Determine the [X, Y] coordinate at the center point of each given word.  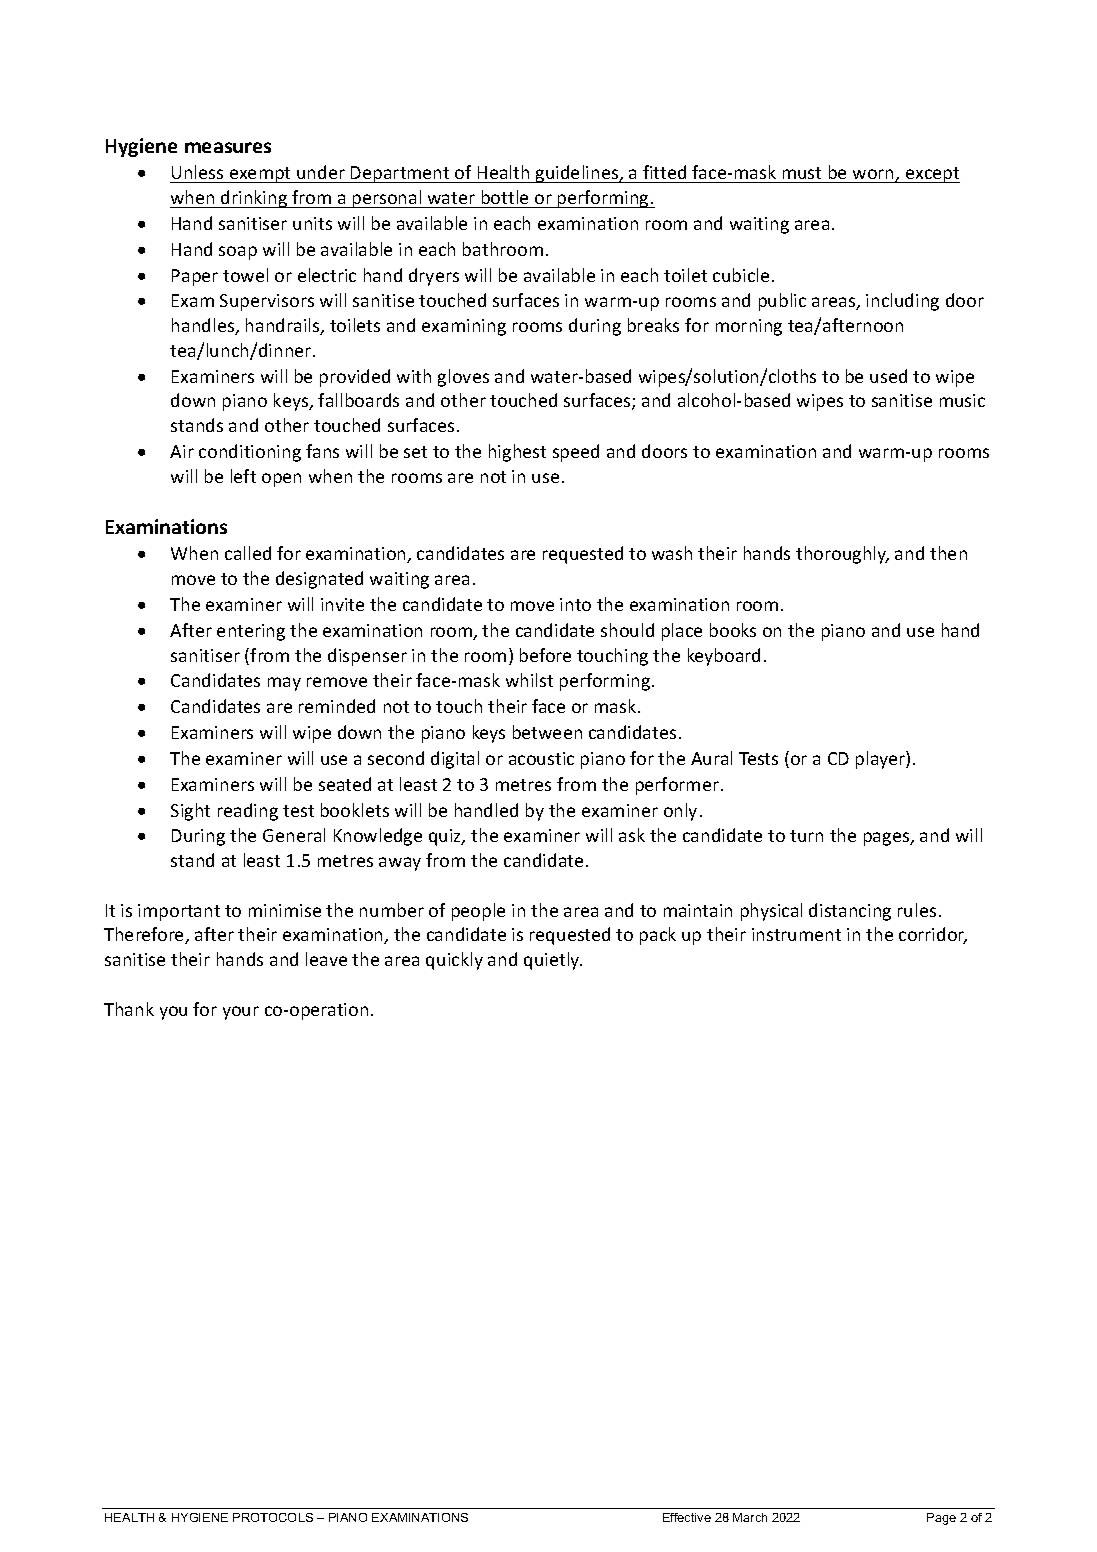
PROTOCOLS [273, 1517]
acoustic [541, 758]
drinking [254, 199]
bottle [505, 197]
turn [806, 836]
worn [874, 175]
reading [248, 812]
